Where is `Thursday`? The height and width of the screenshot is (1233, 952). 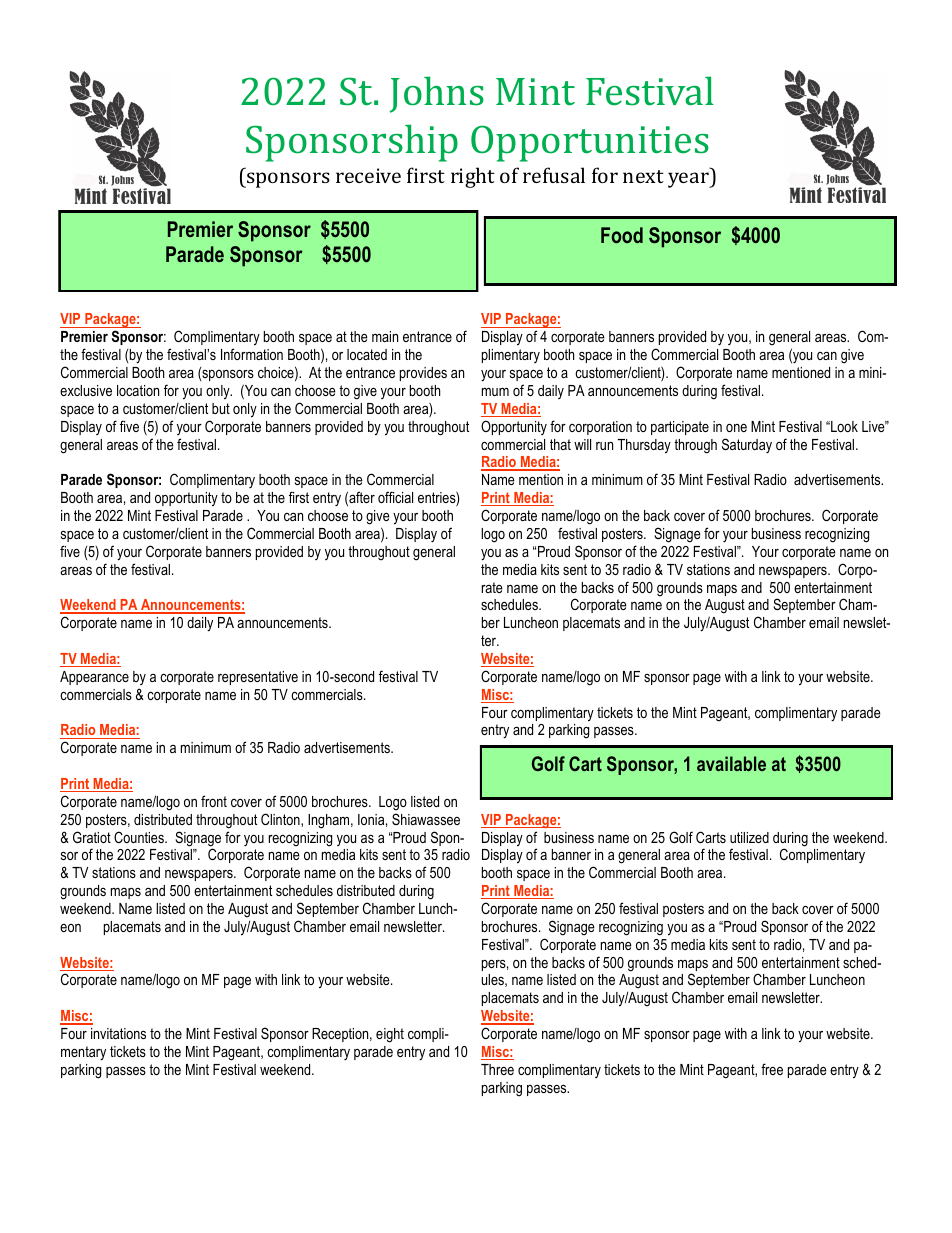
Thursday is located at coordinates (644, 446).
